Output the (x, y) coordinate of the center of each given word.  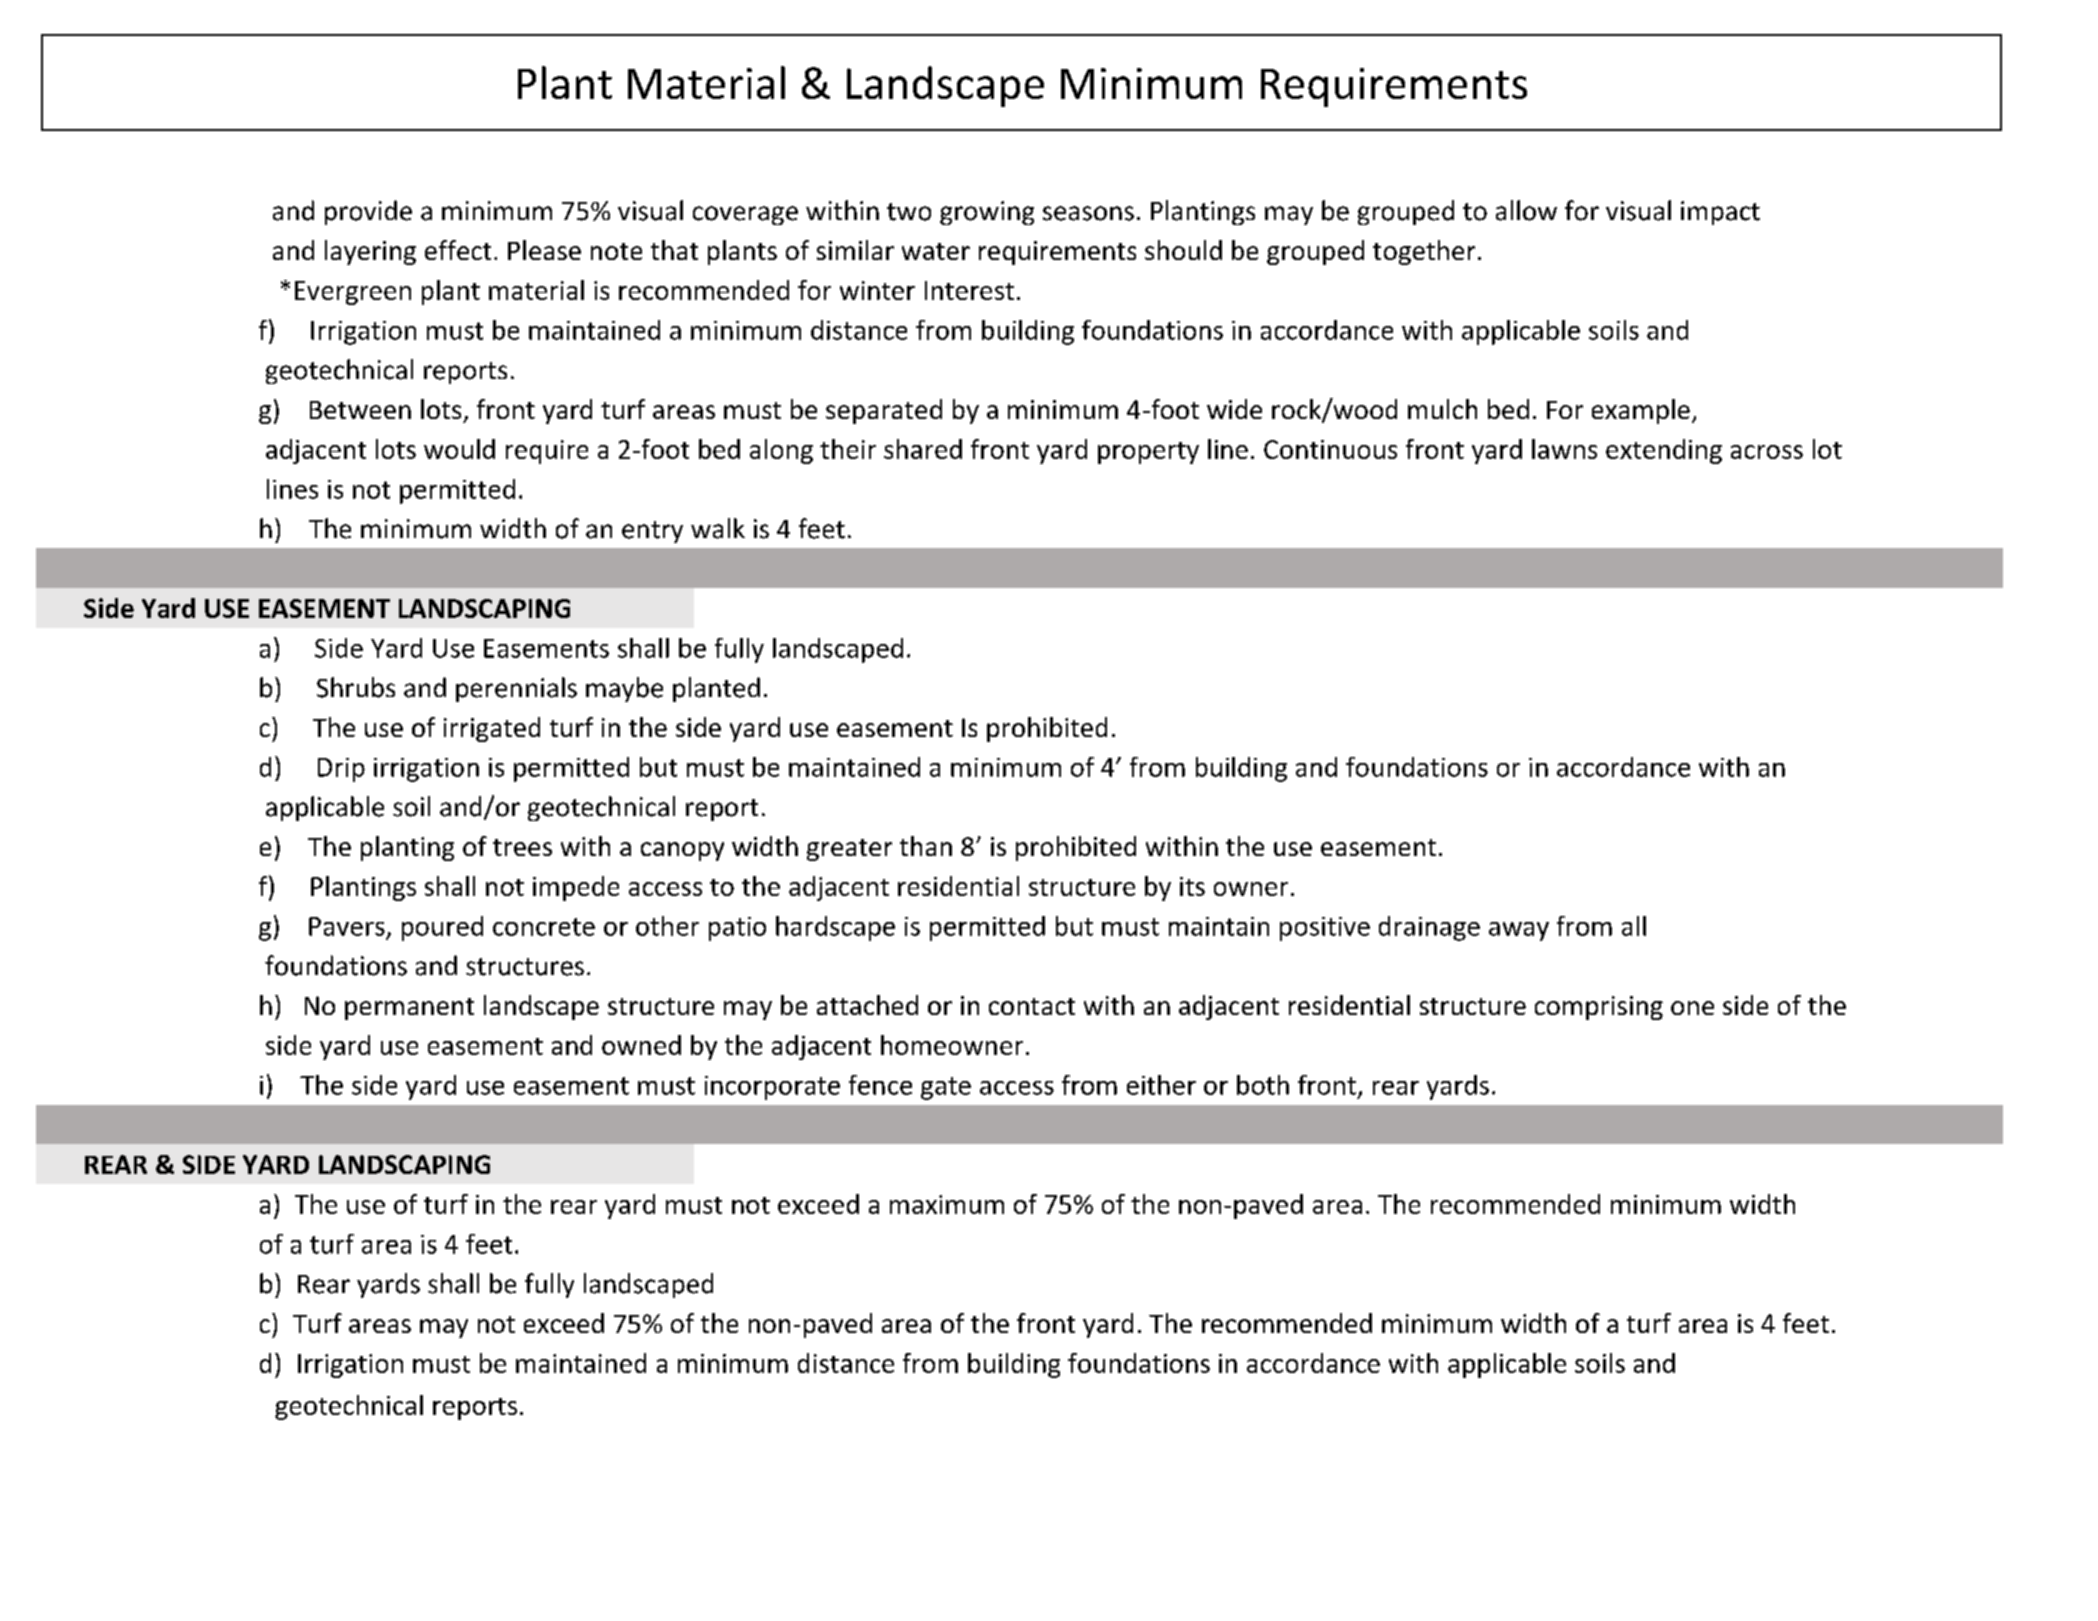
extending (1664, 451)
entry (652, 532)
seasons (1088, 213)
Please (544, 250)
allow (1526, 210)
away (1519, 931)
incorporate (772, 1088)
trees (522, 847)
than (926, 846)
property (1148, 453)
